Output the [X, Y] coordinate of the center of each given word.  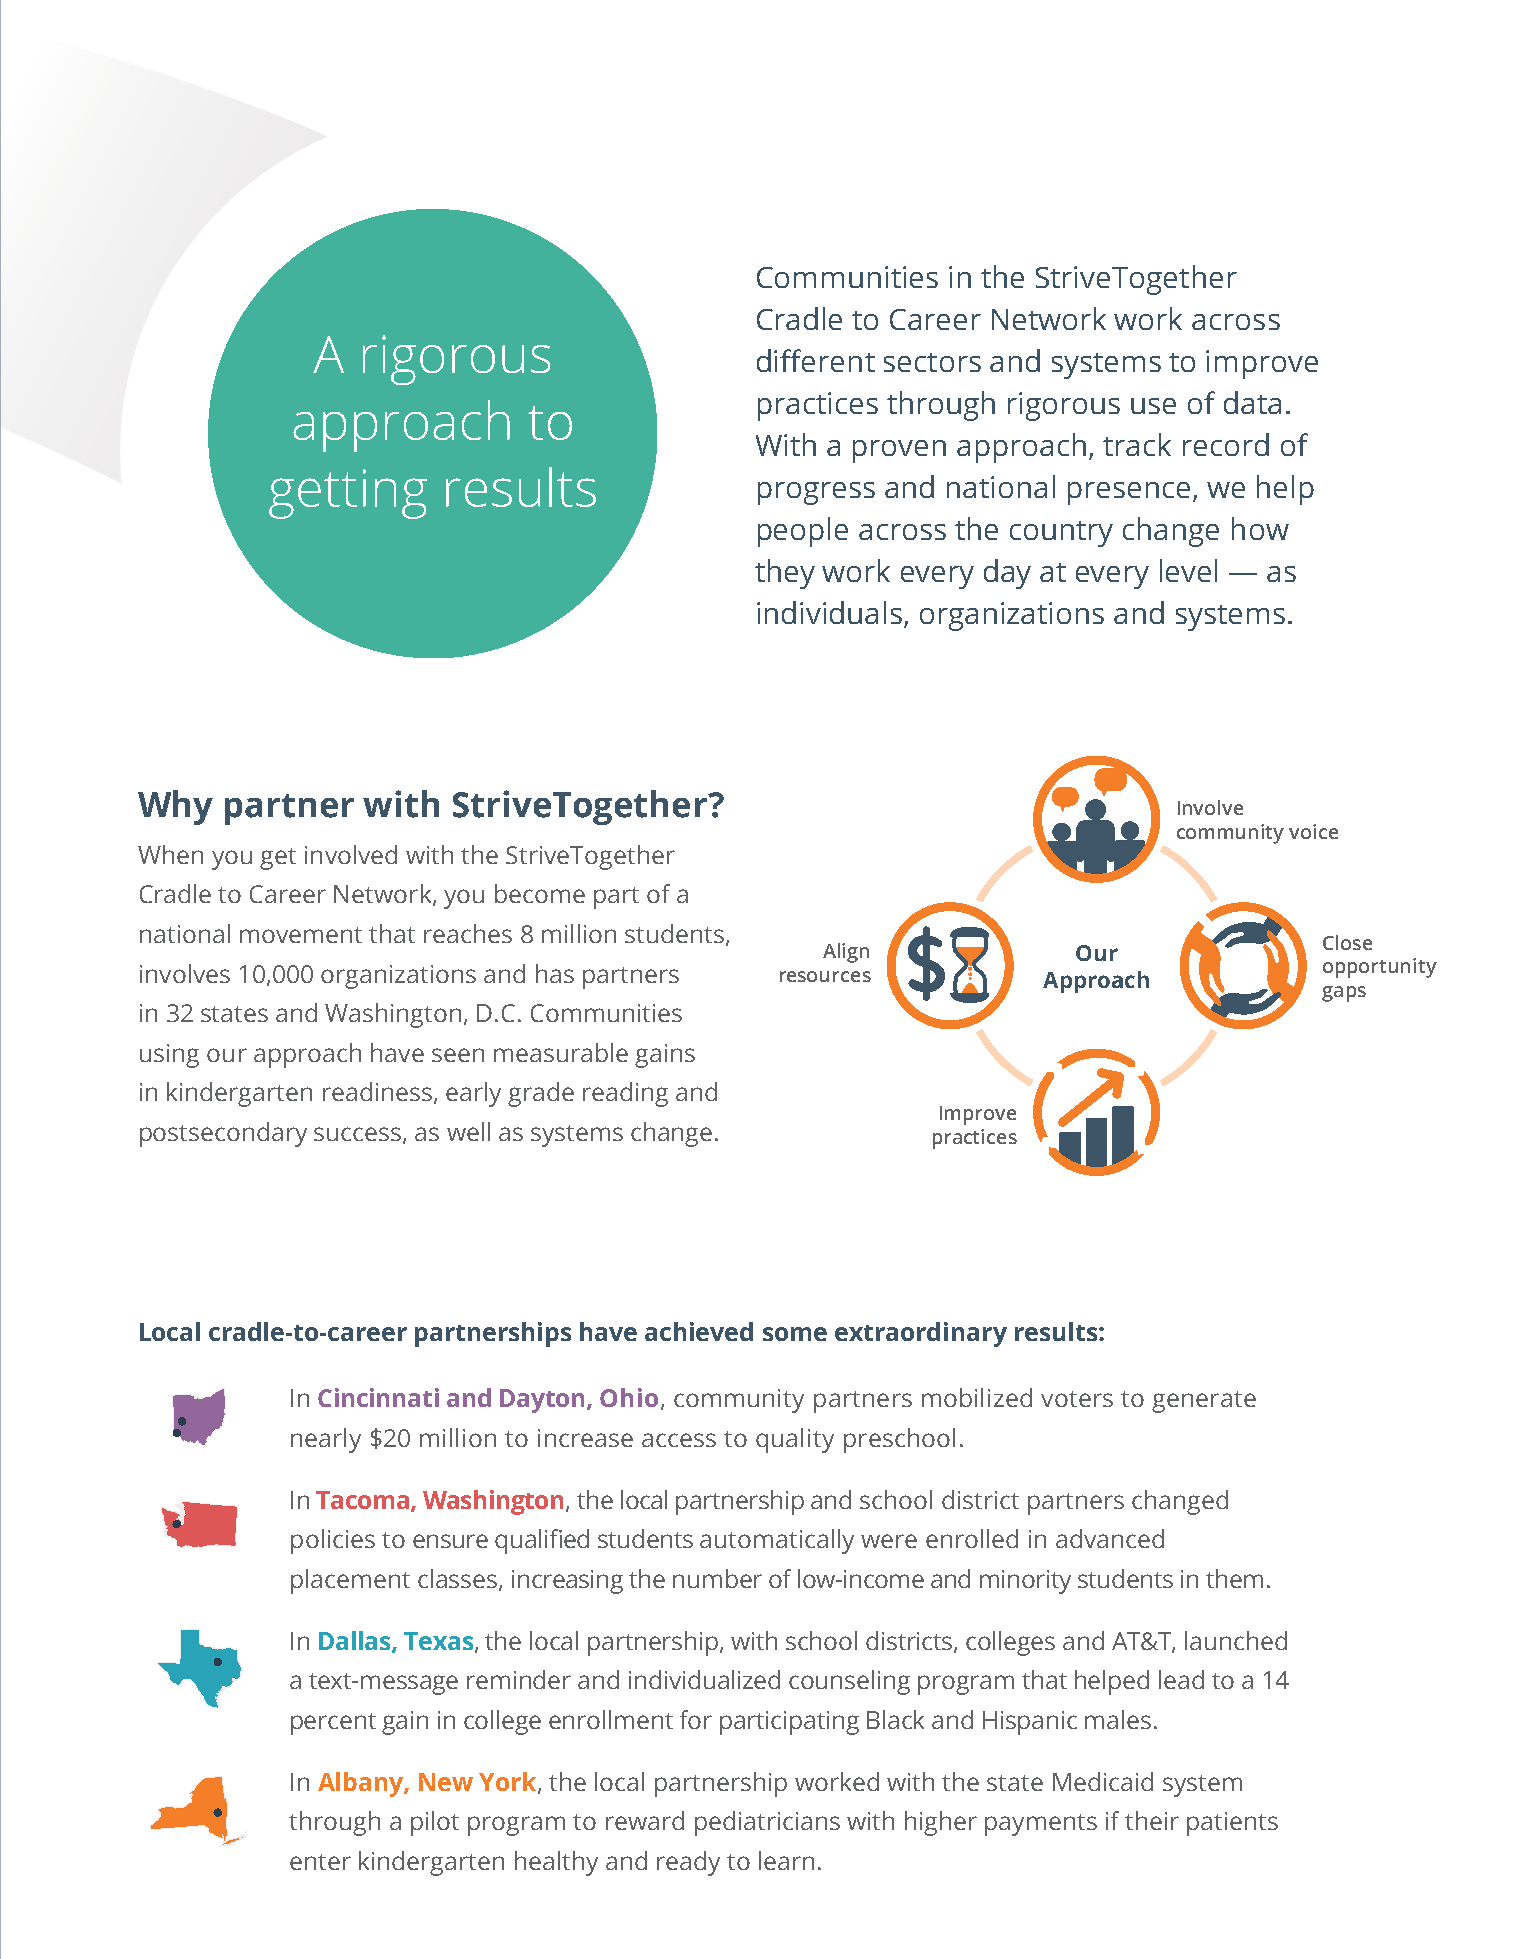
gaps [1344, 994]
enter [320, 1862]
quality [795, 1440]
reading [625, 1094]
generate [1204, 1402]
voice [1313, 831]
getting [348, 494]
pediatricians [767, 1823]
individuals [831, 614]
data [1252, 402]
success [357, 1134]
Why [175, 807]
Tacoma [362, 1500]
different [816, 360]
